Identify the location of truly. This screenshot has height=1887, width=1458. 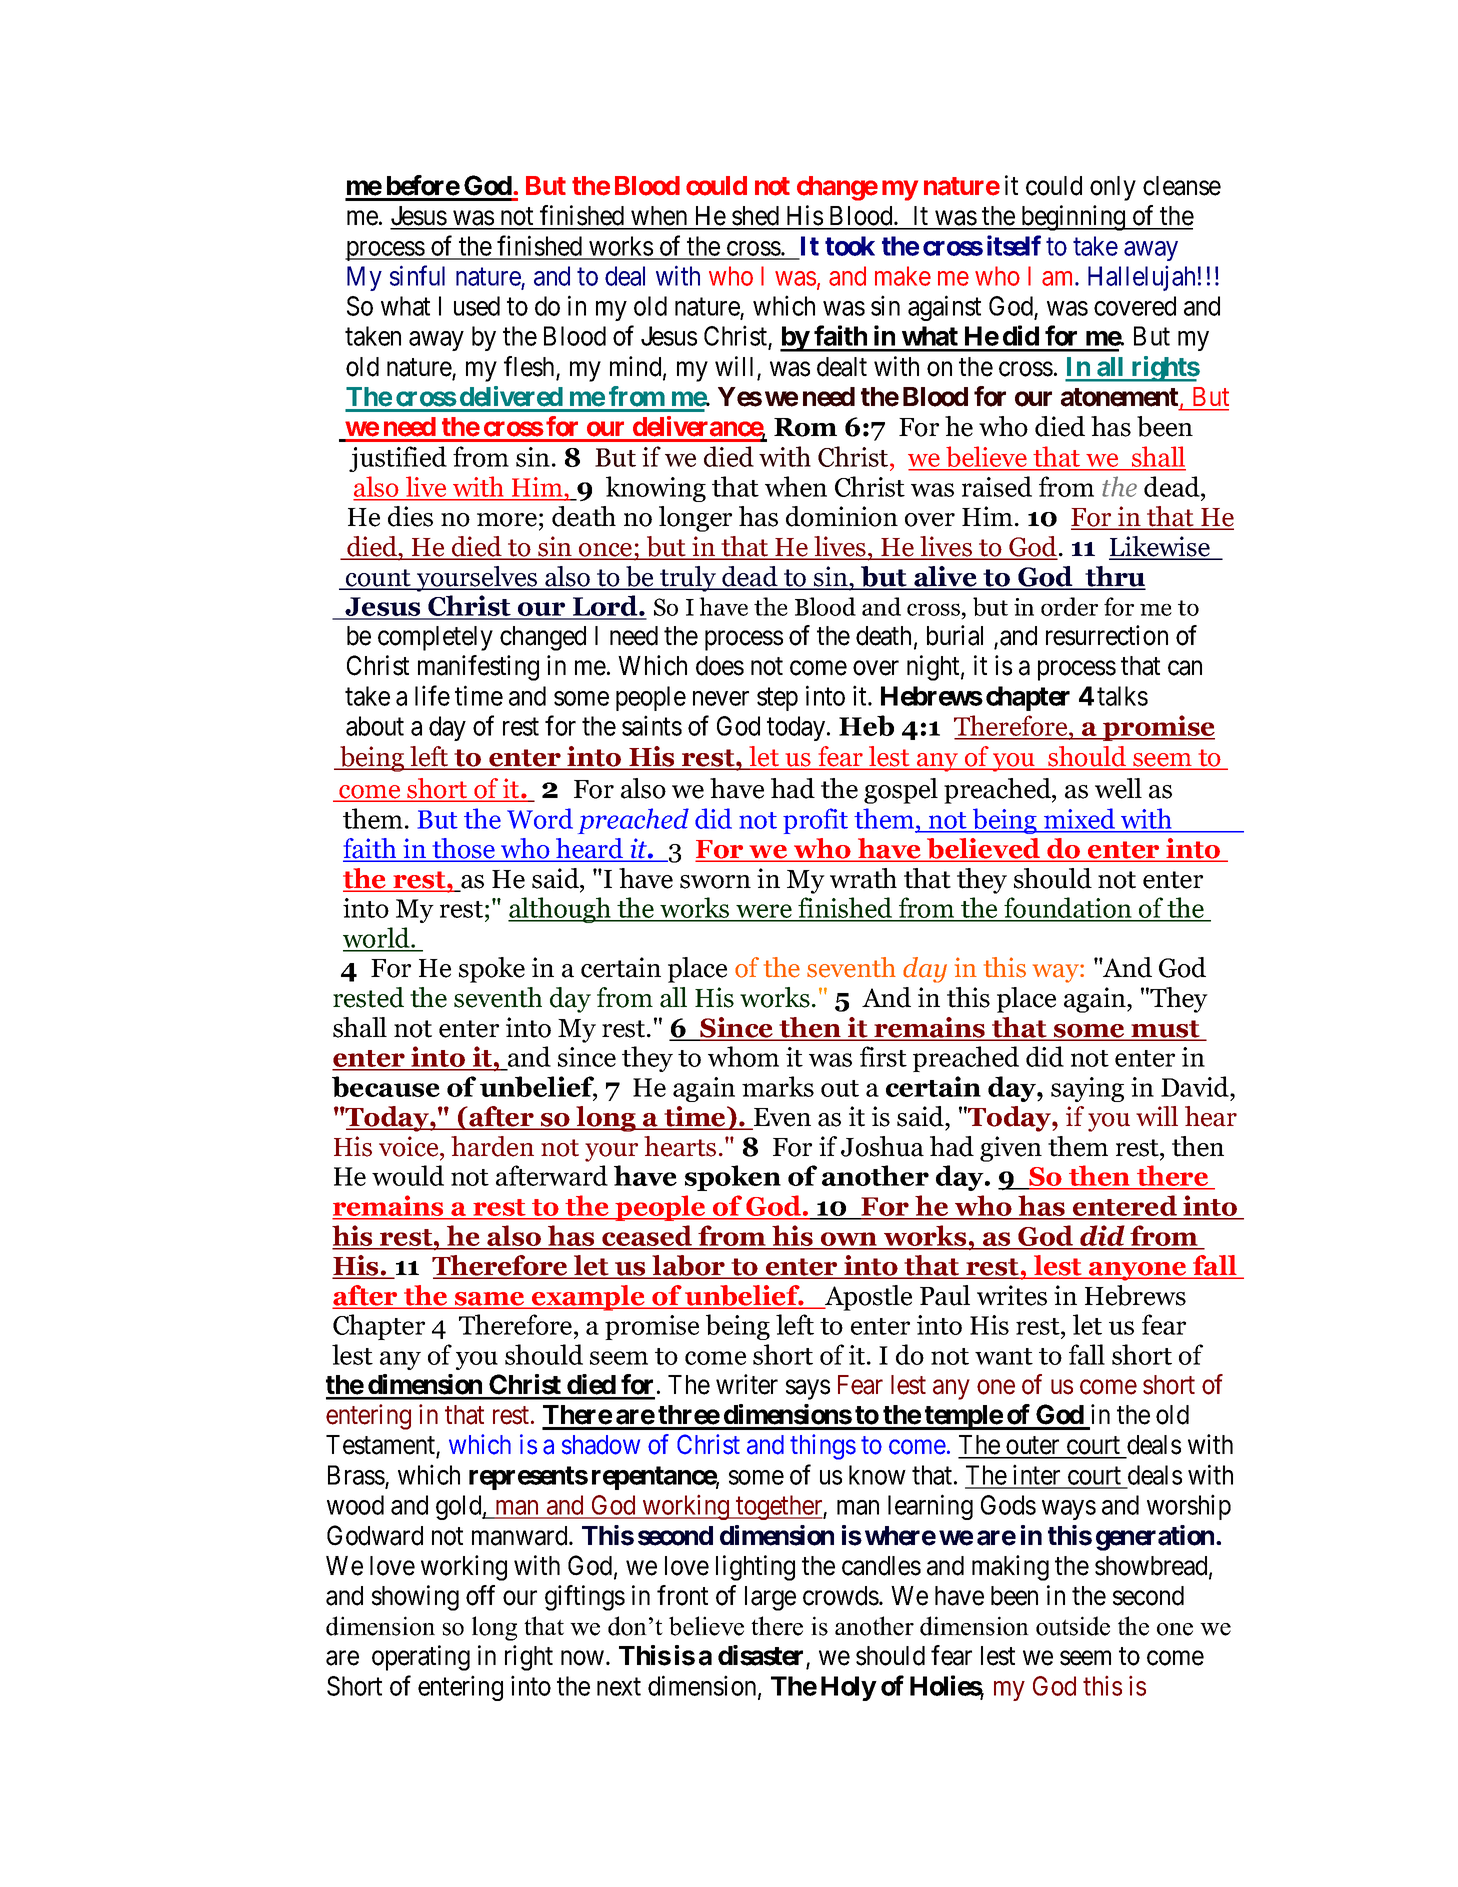
(688, 579).
